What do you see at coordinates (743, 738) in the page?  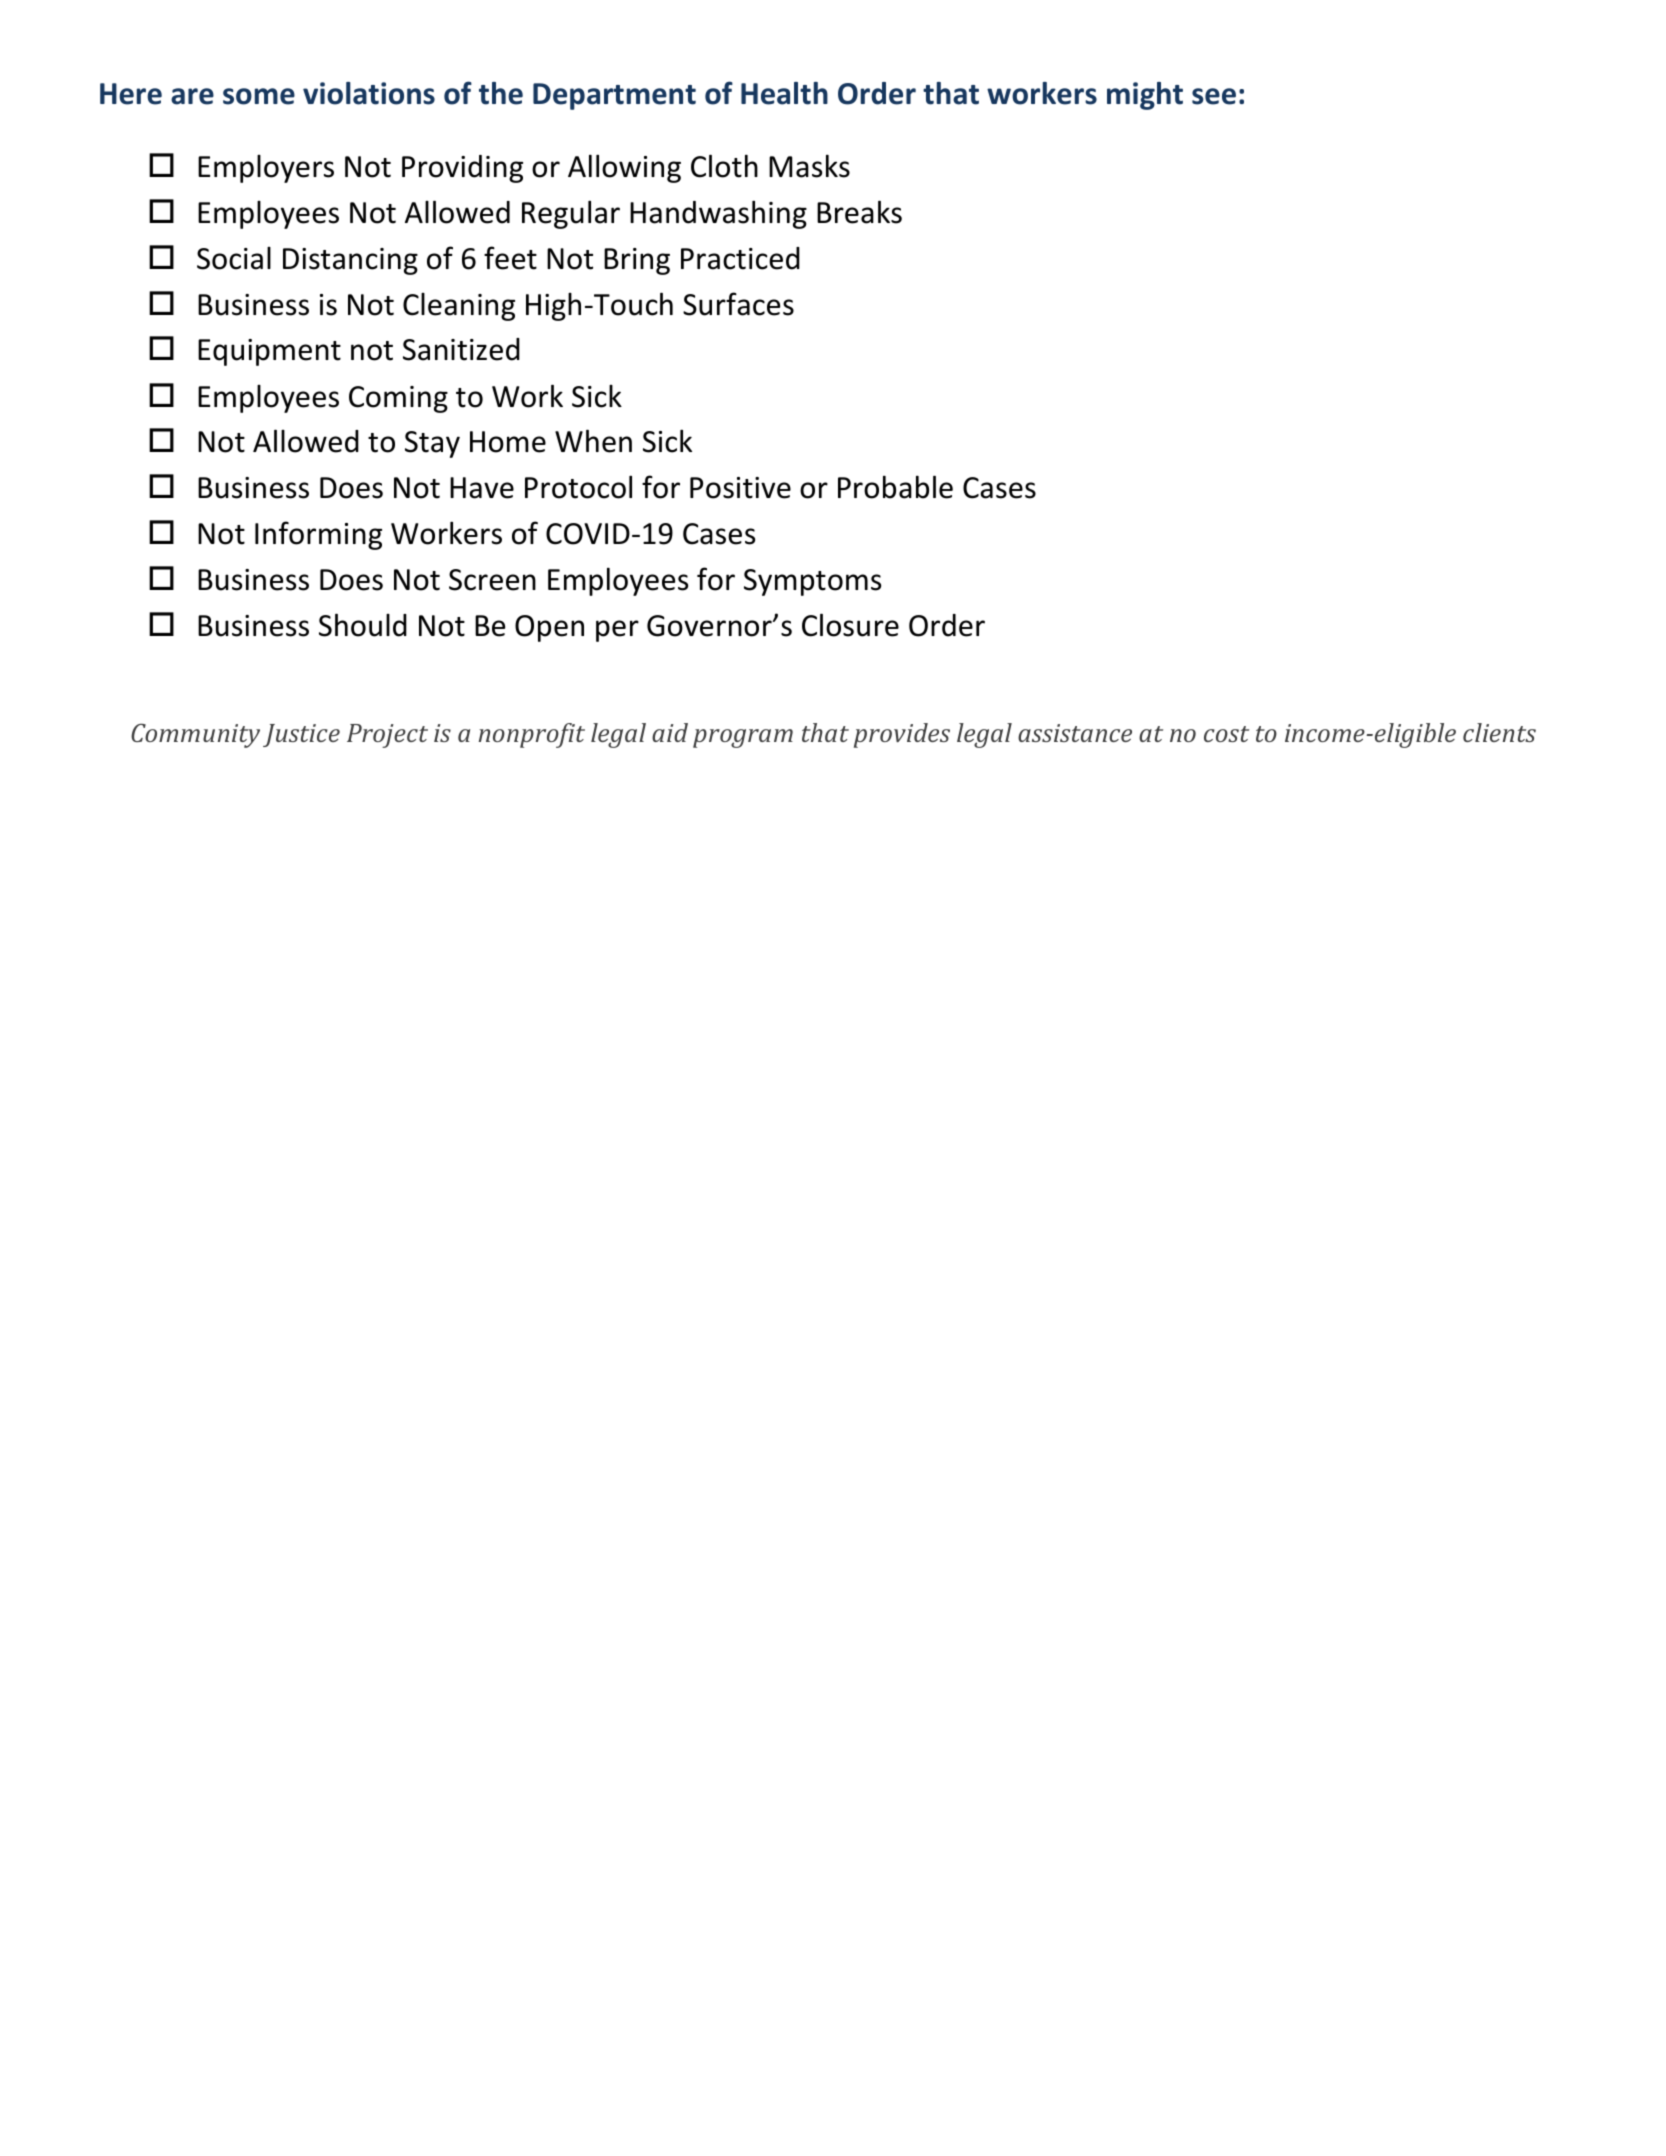 I see `program` at bounding box center [743, 738].
